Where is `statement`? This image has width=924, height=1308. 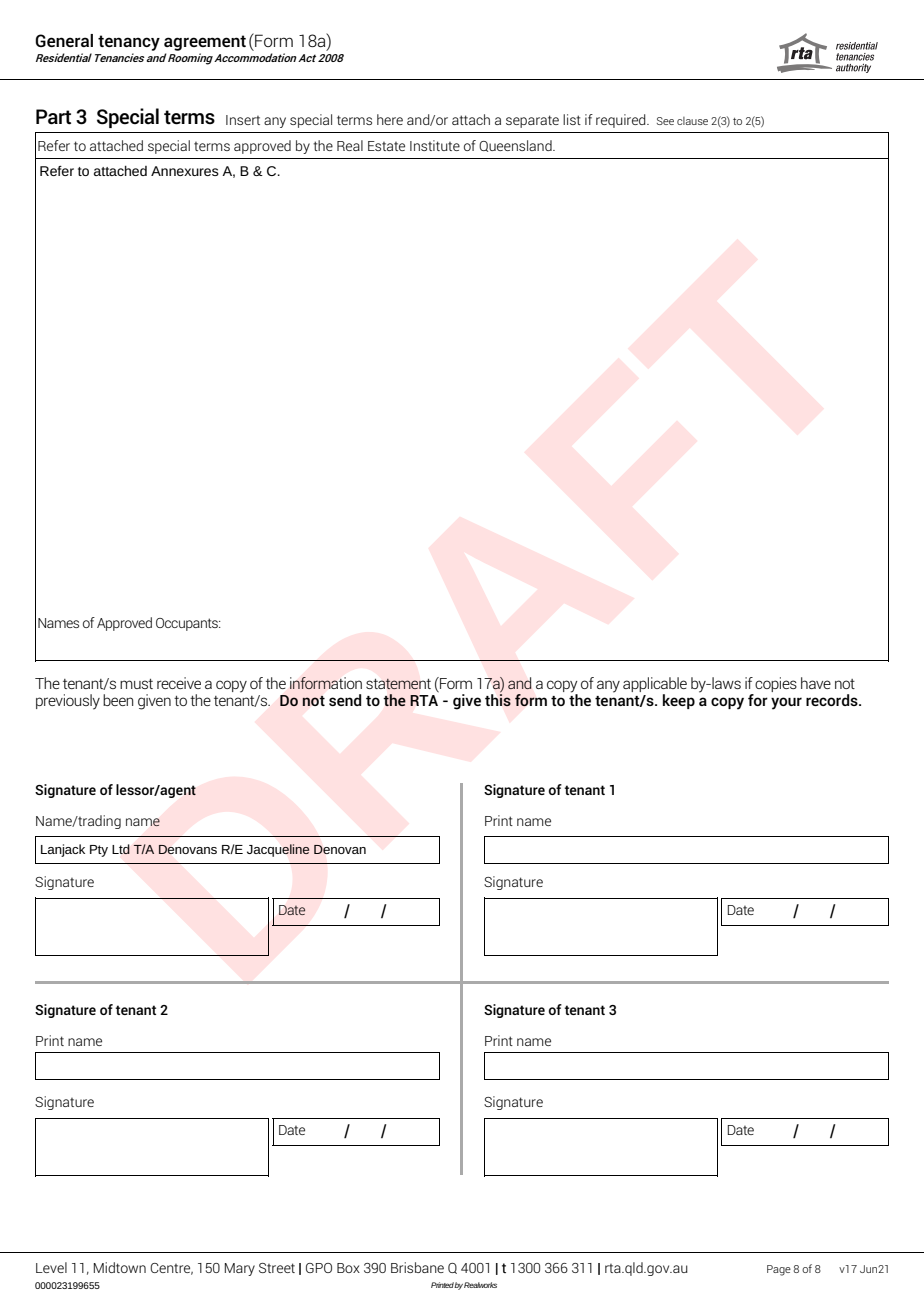 statement is located at coordinates (398, 684).
